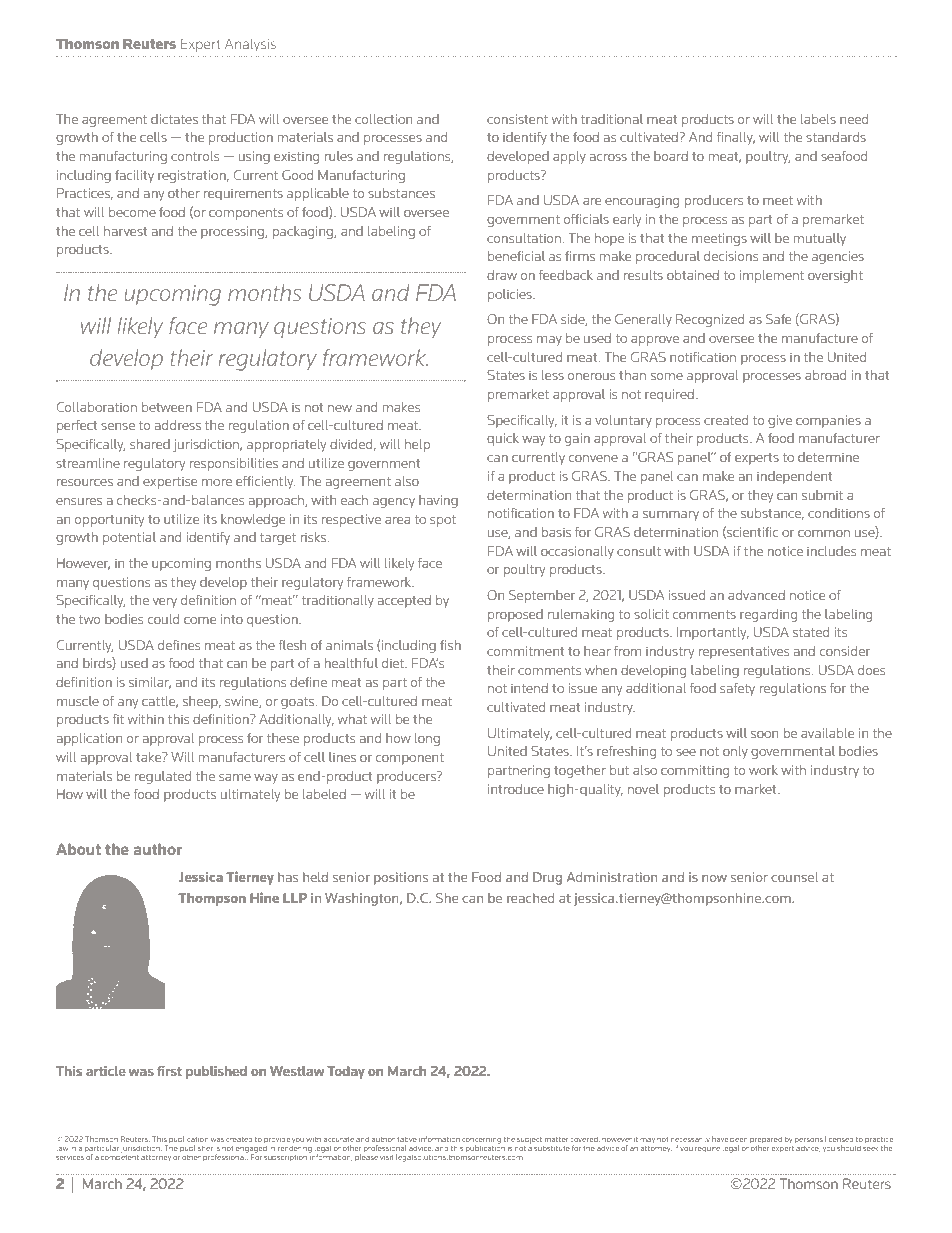 Image resolution: width=952 pixels, height=1233 pixels. Describe the element at coordinates (174, 119) in the screenshot. I see `dictates` at that location.
